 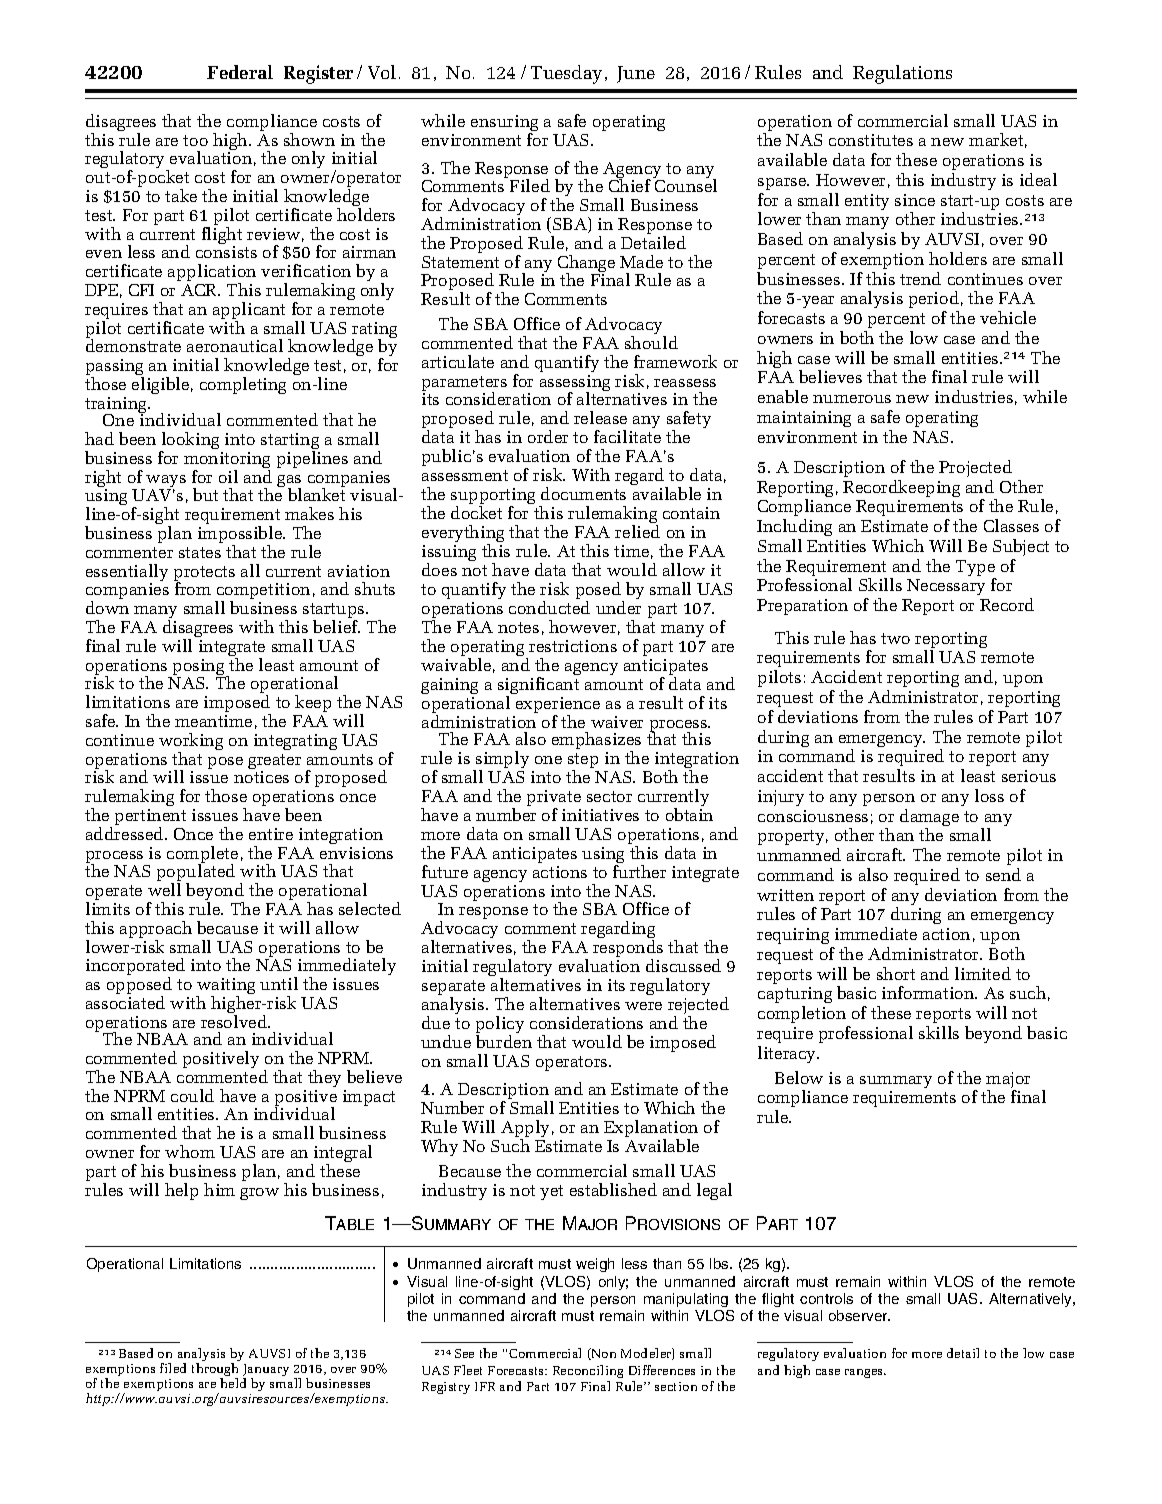 I want to click on Regulations, so click(x=902, y=74).
